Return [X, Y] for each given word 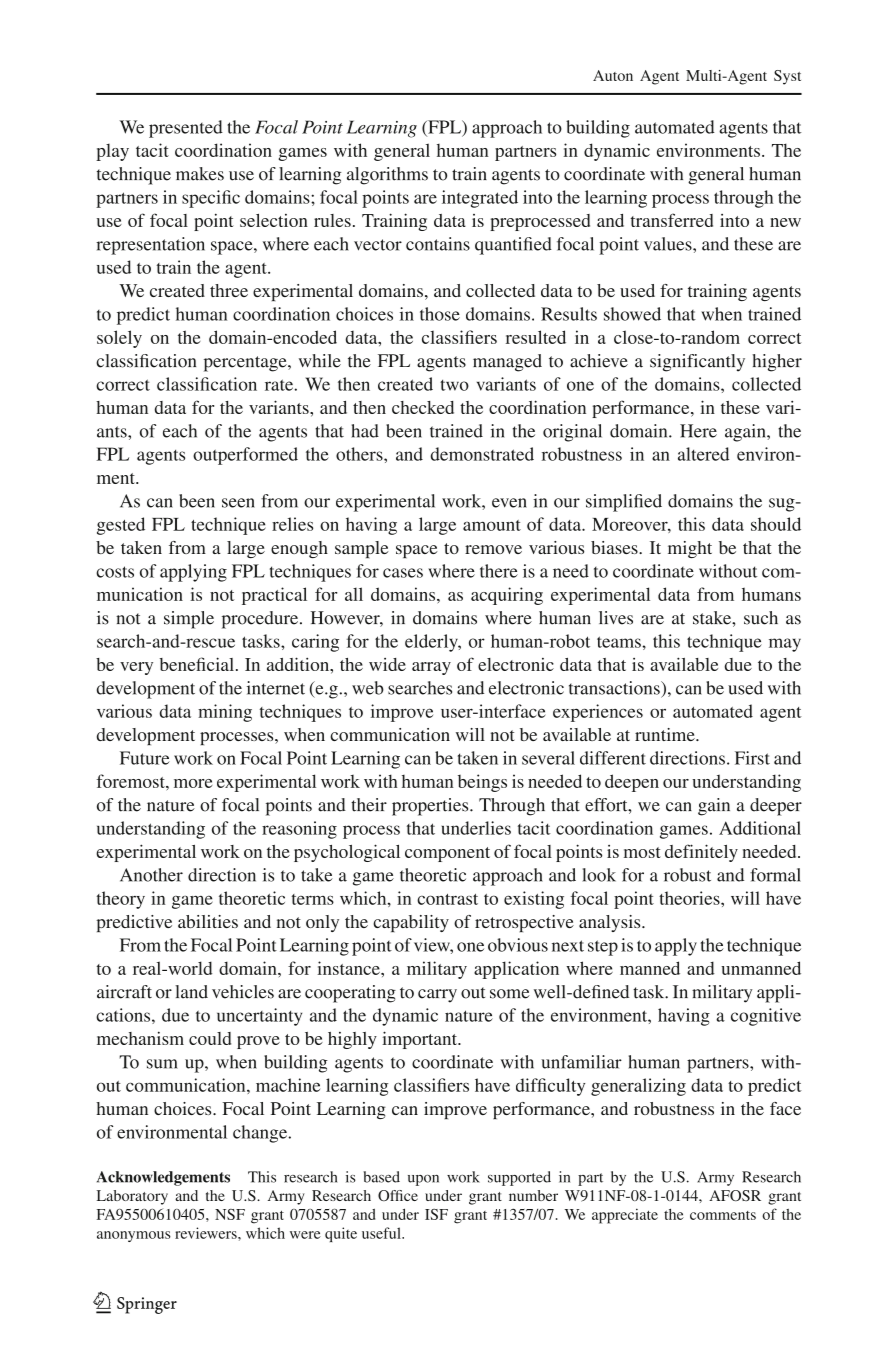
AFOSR [735, 1195]
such [761, 618]
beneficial [197, 664]
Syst [787, 77]
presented [186, 129]
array [431, 668]
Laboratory [132, 1197]
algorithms [387, 176]
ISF [436, 1214]
